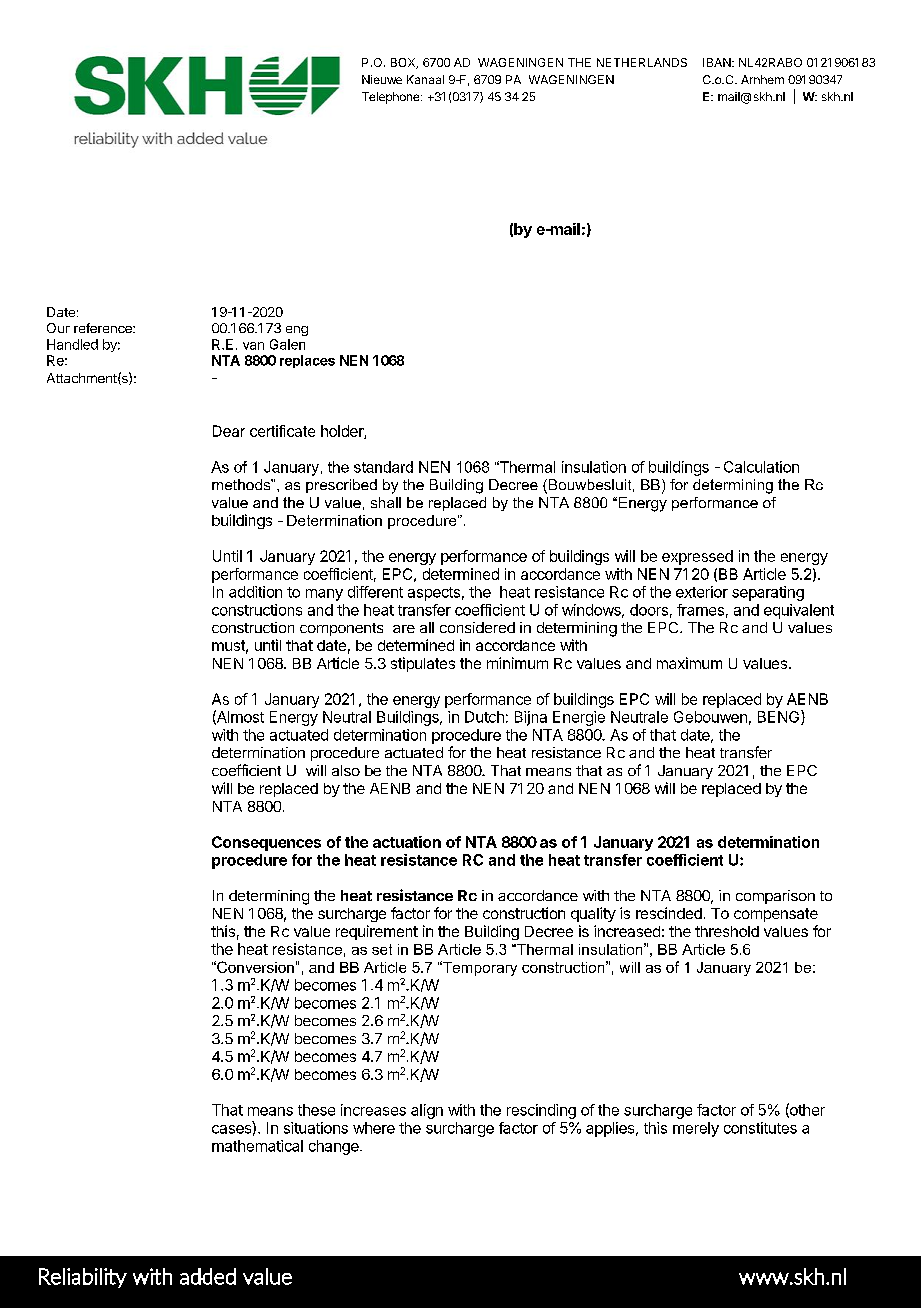  What do you see at coordinates (697, 557) in the screenshot?
I see `expressed` at bounding box center [697, 557].
